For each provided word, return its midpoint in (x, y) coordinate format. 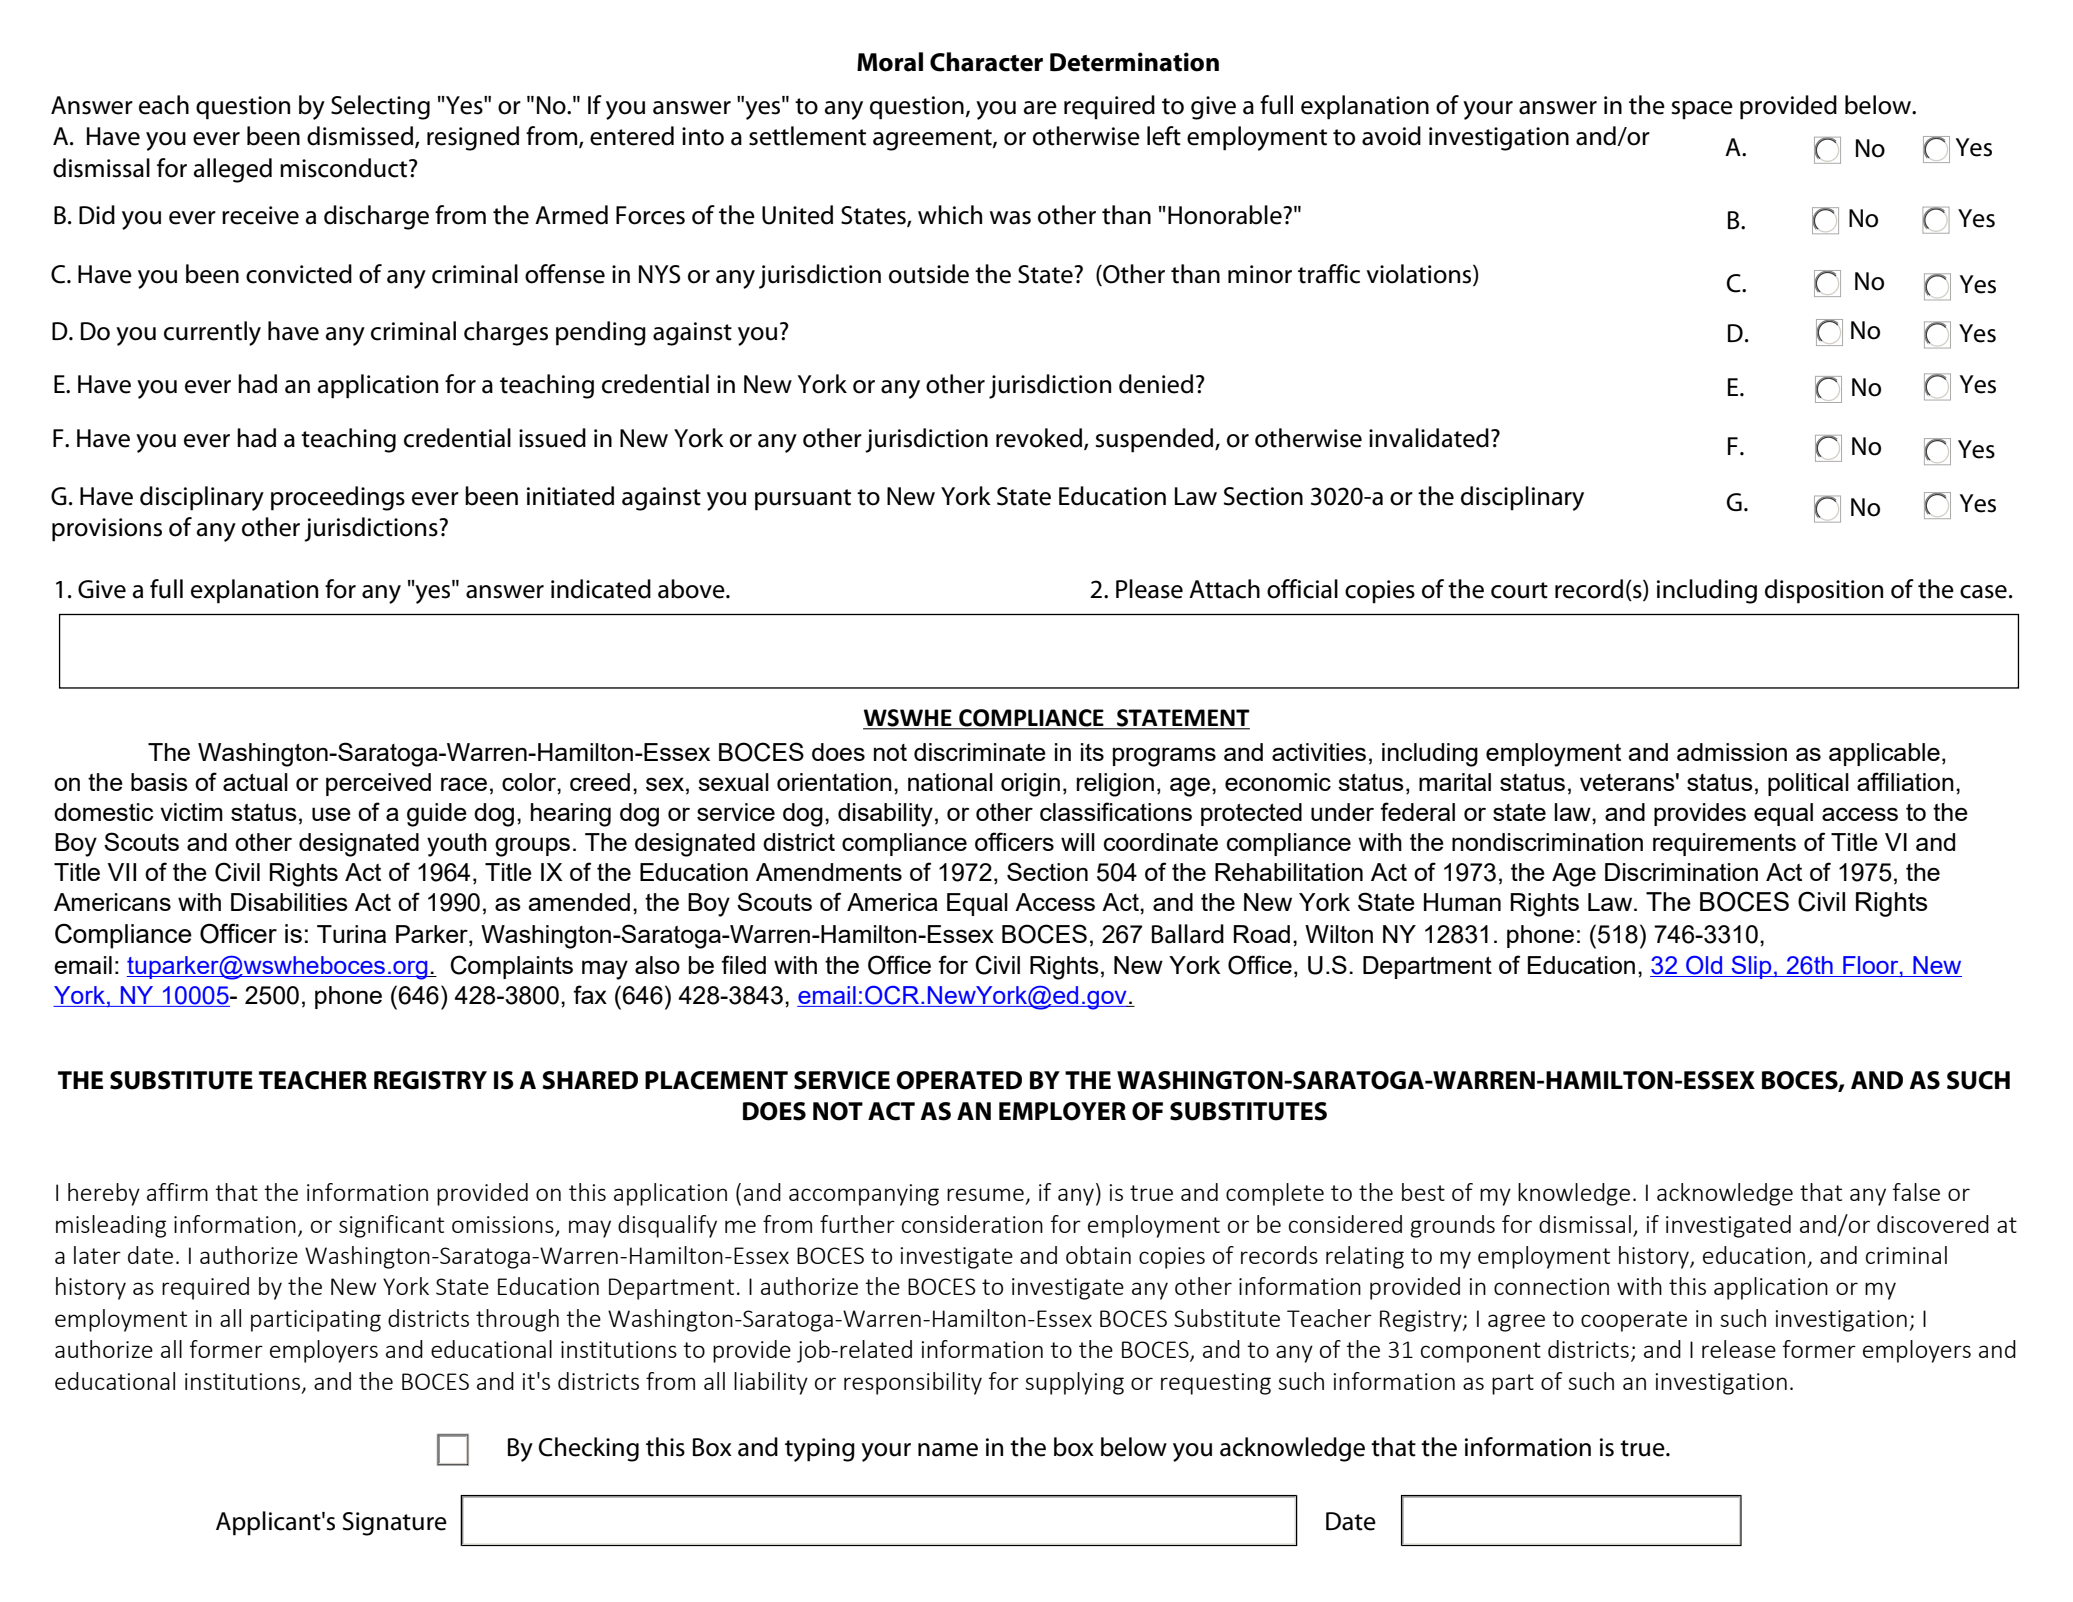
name (948, 1450)
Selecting (380, 107)
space (1702, 110)
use (331, 814)
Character (986, 62)
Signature (395, 1524)
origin (1030, 785)
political (1808, 784)
